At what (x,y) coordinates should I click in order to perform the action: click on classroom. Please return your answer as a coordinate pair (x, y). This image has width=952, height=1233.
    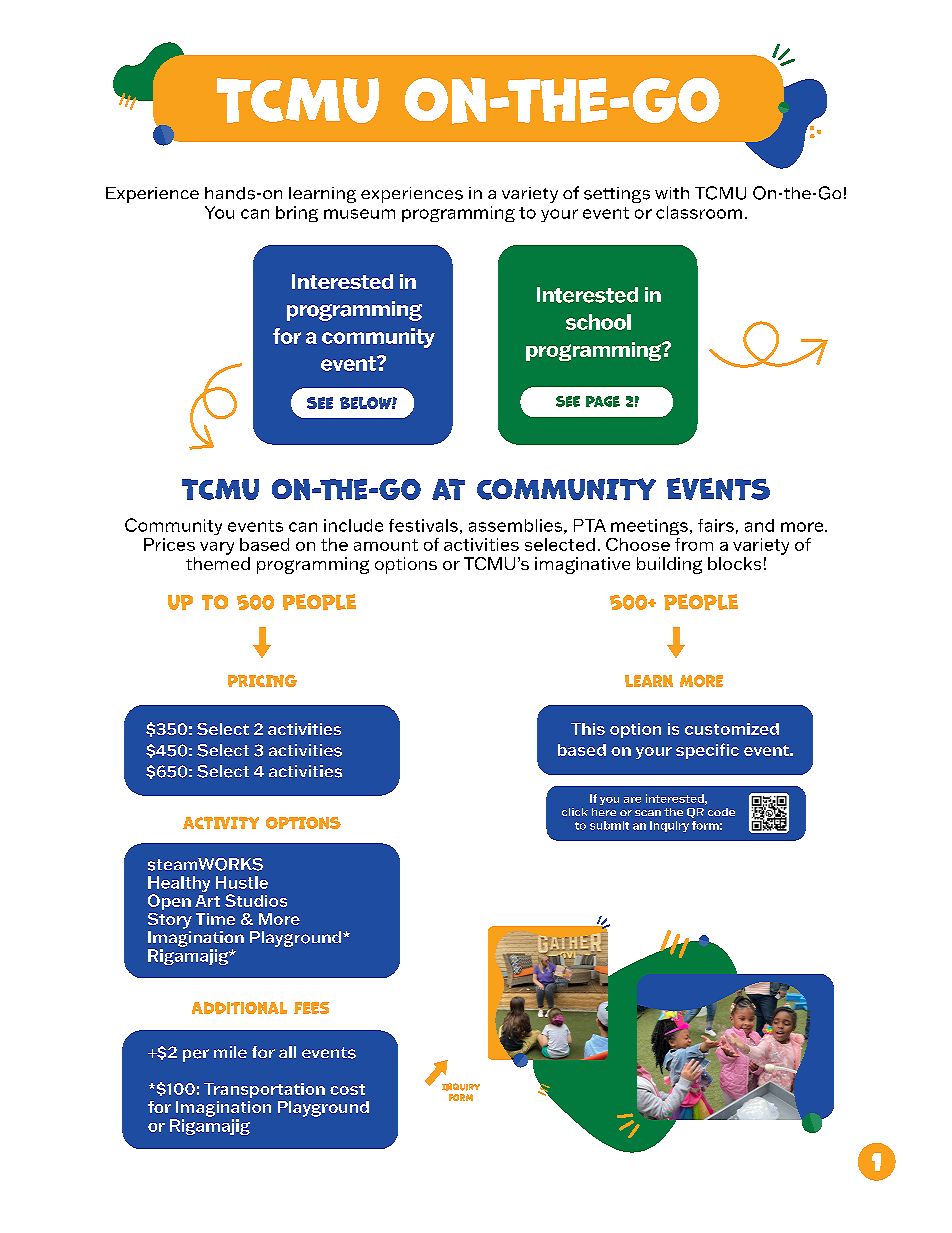
    Looking at the image, I should click on (699, 212).
